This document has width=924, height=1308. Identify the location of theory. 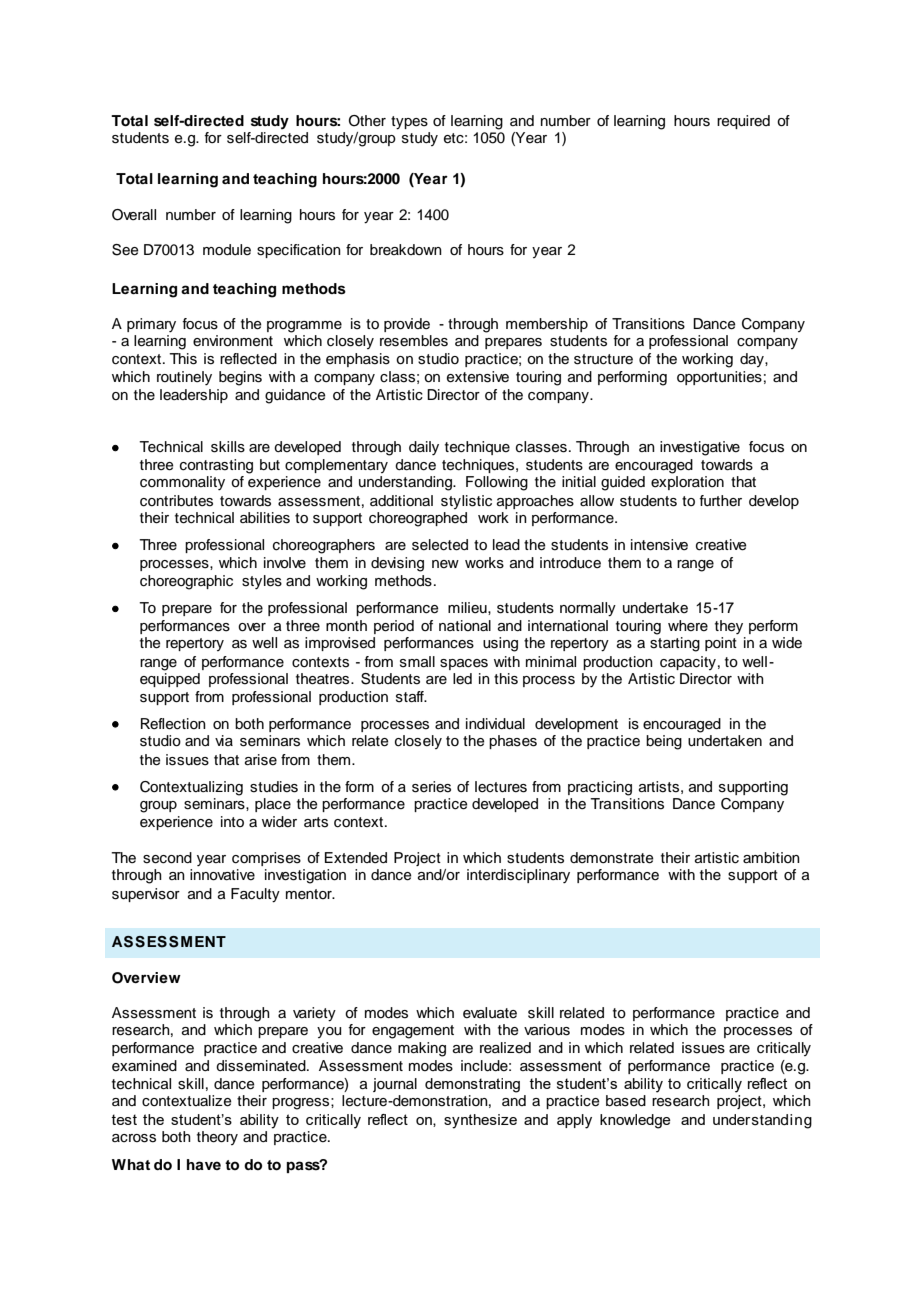
(217, 1138).
